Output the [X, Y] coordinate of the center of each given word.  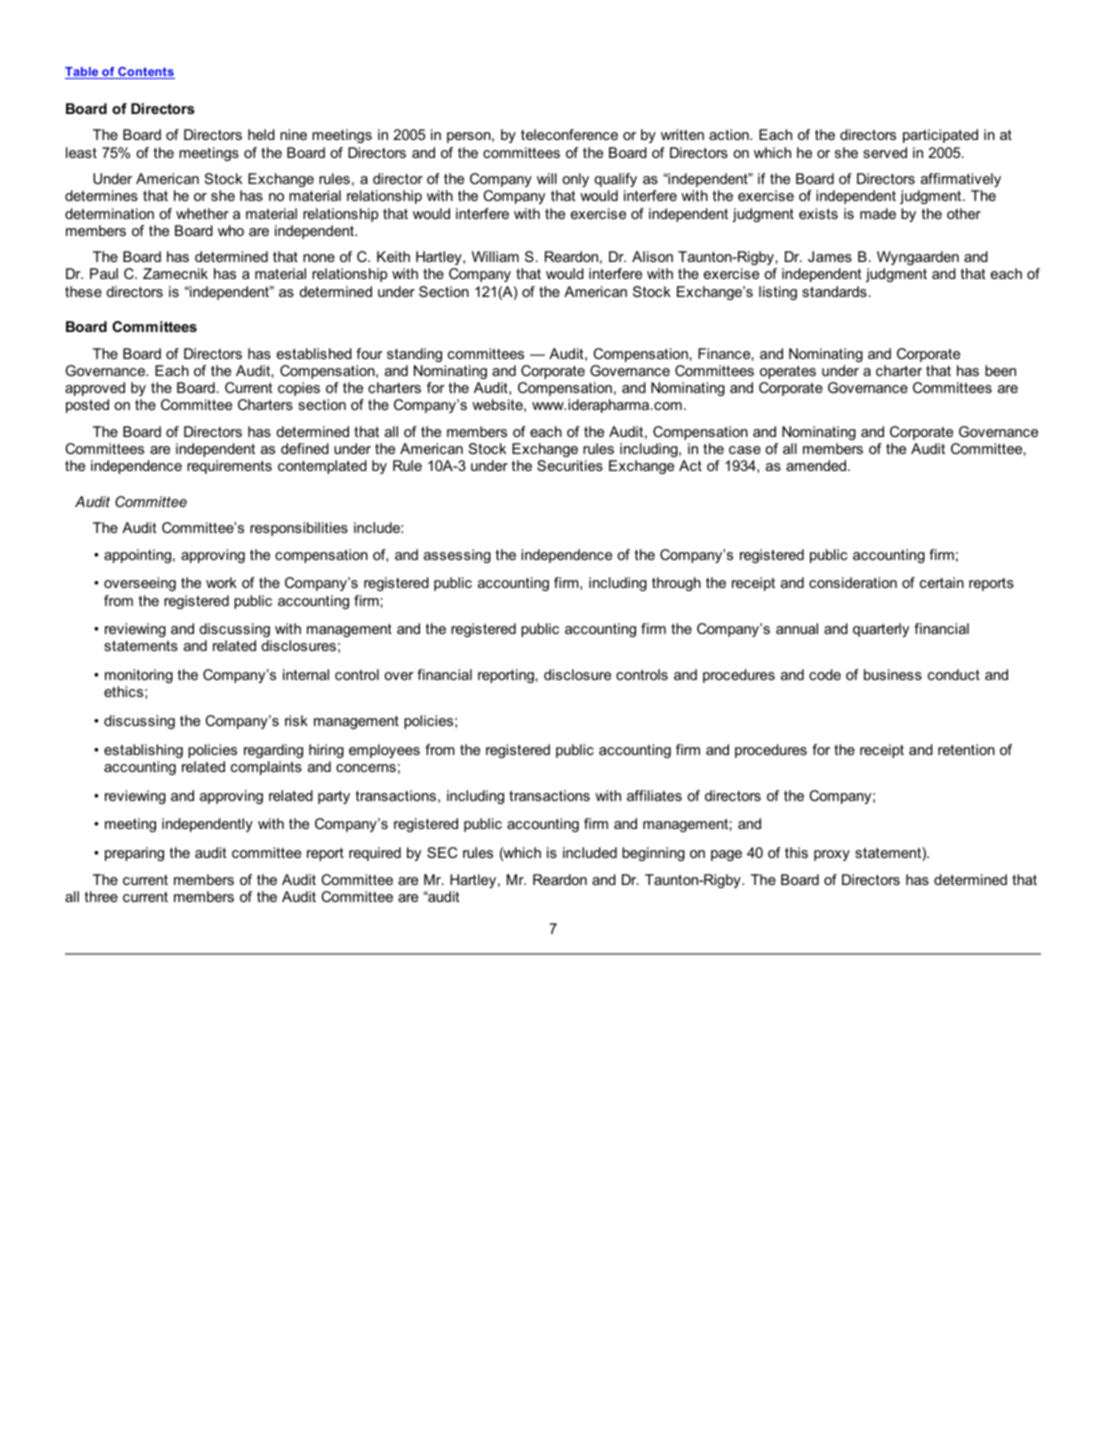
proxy [832, 855]
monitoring [139, 676]
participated [940, 136]
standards [834, 291]
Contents [145, 73]
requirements [229, 467]
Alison [652, 256]
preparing [134, 854]
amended [817, 465]
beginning [653, 854]
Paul [104, 273]
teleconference [569, 134]
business [893, 674]
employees [384, 751]
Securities [570, 465]
